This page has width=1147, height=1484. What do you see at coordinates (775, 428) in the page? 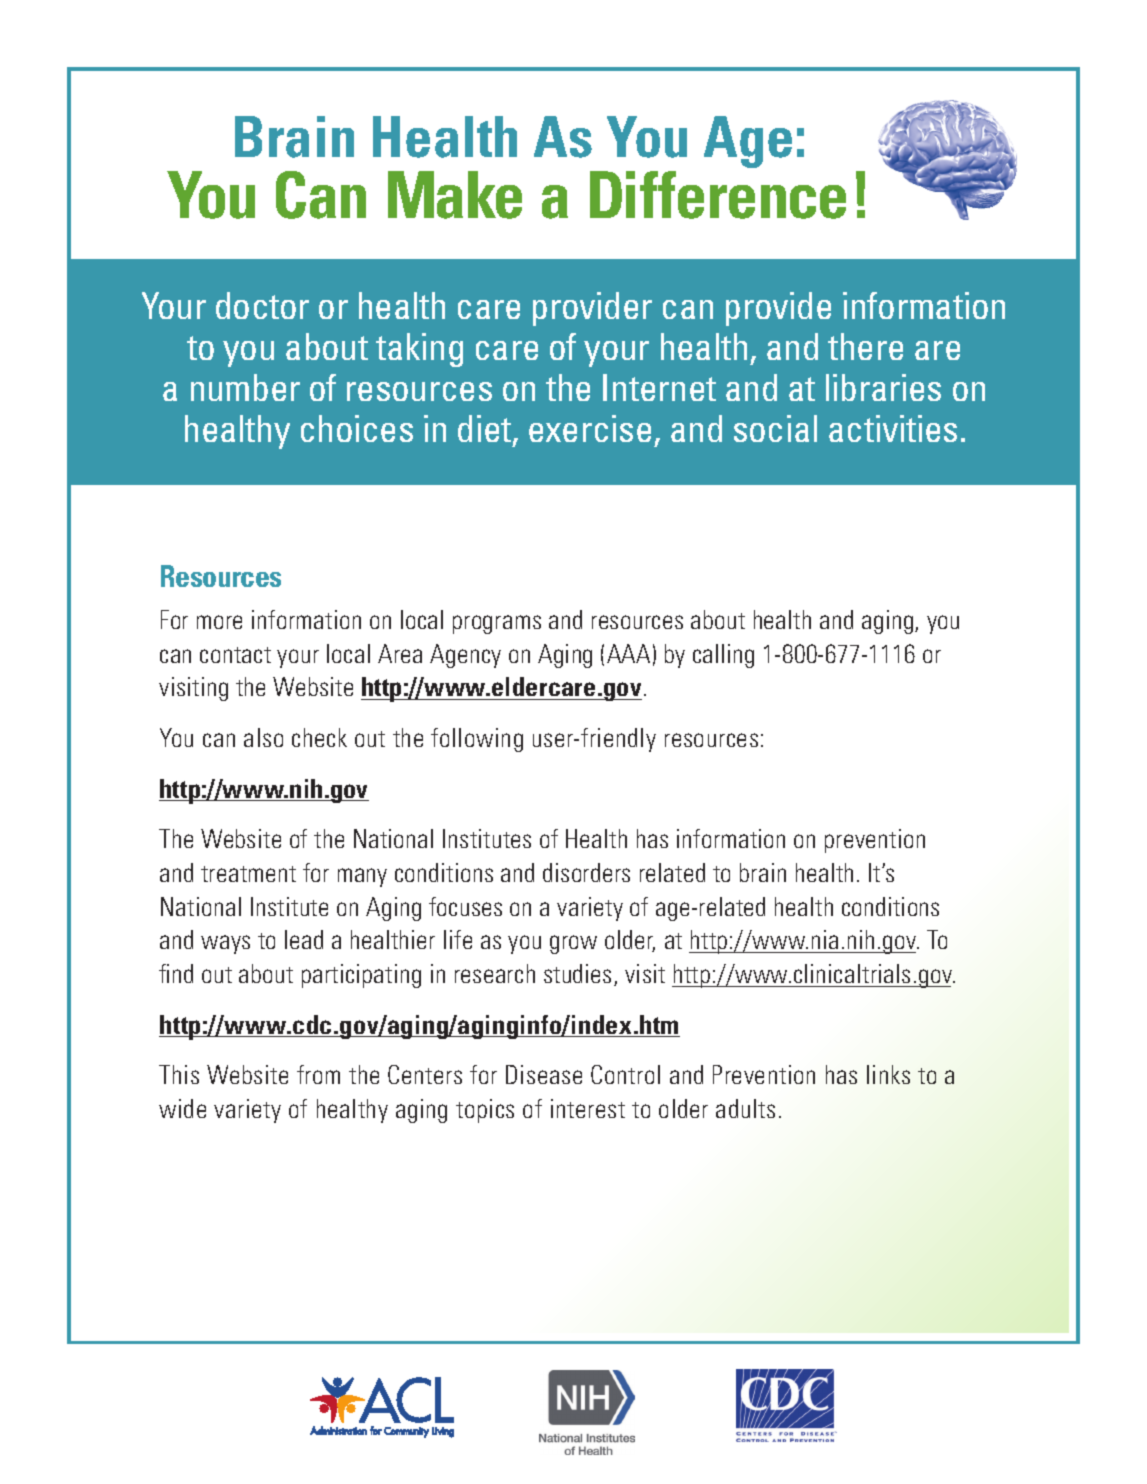
I see `social` at bounding box center [775, 428].
